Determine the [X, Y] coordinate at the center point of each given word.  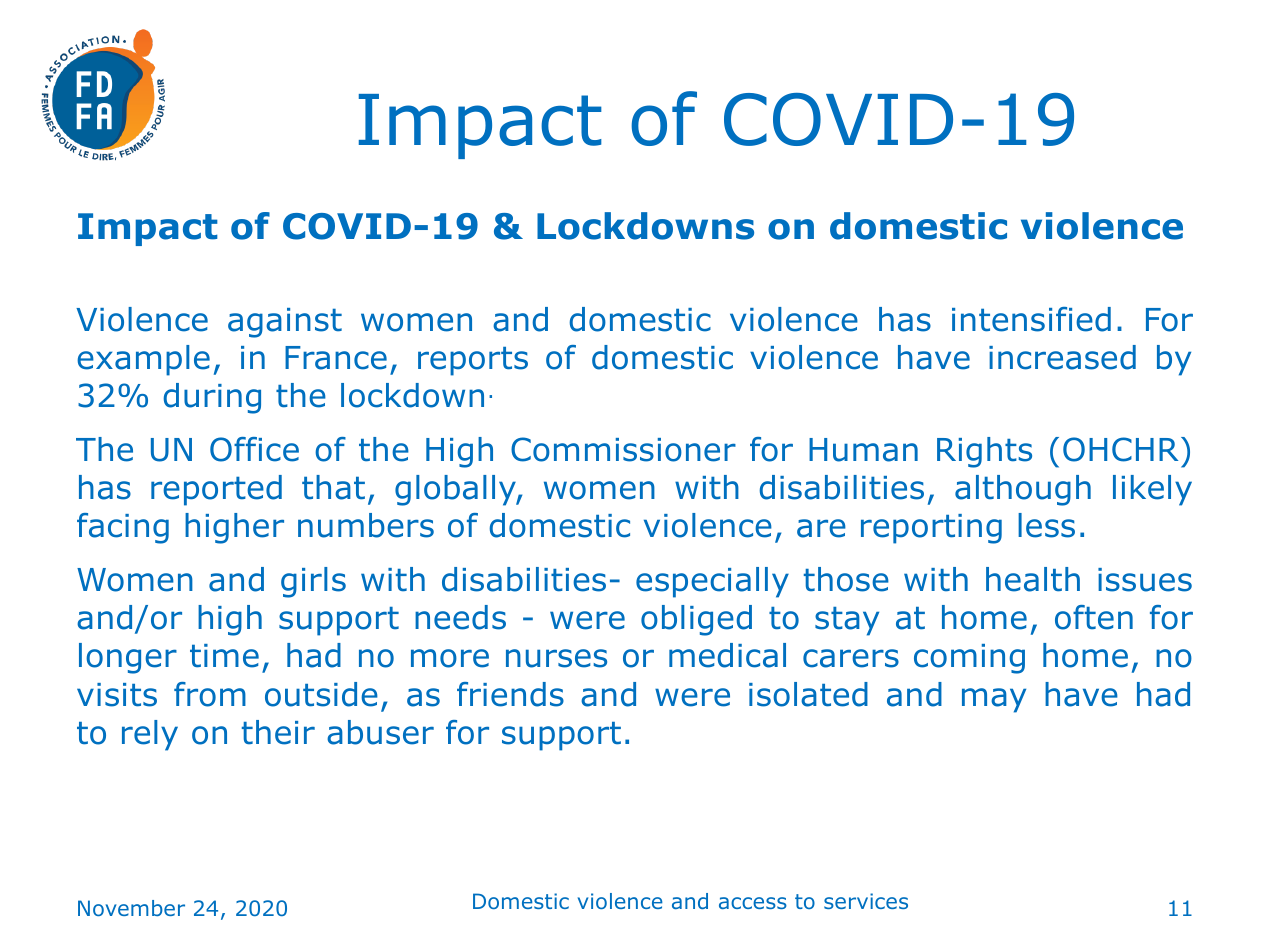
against [285, 323]
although [1023, 490]
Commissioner [623, 449]
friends [510, 694]
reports [473, 361]
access [753, 903]
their [278, 732]
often [1094, 617]
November [131, 908]
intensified [1031, 319]
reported [216, 490]
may [994, 700]
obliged [696, 620]
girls [313, 582]
